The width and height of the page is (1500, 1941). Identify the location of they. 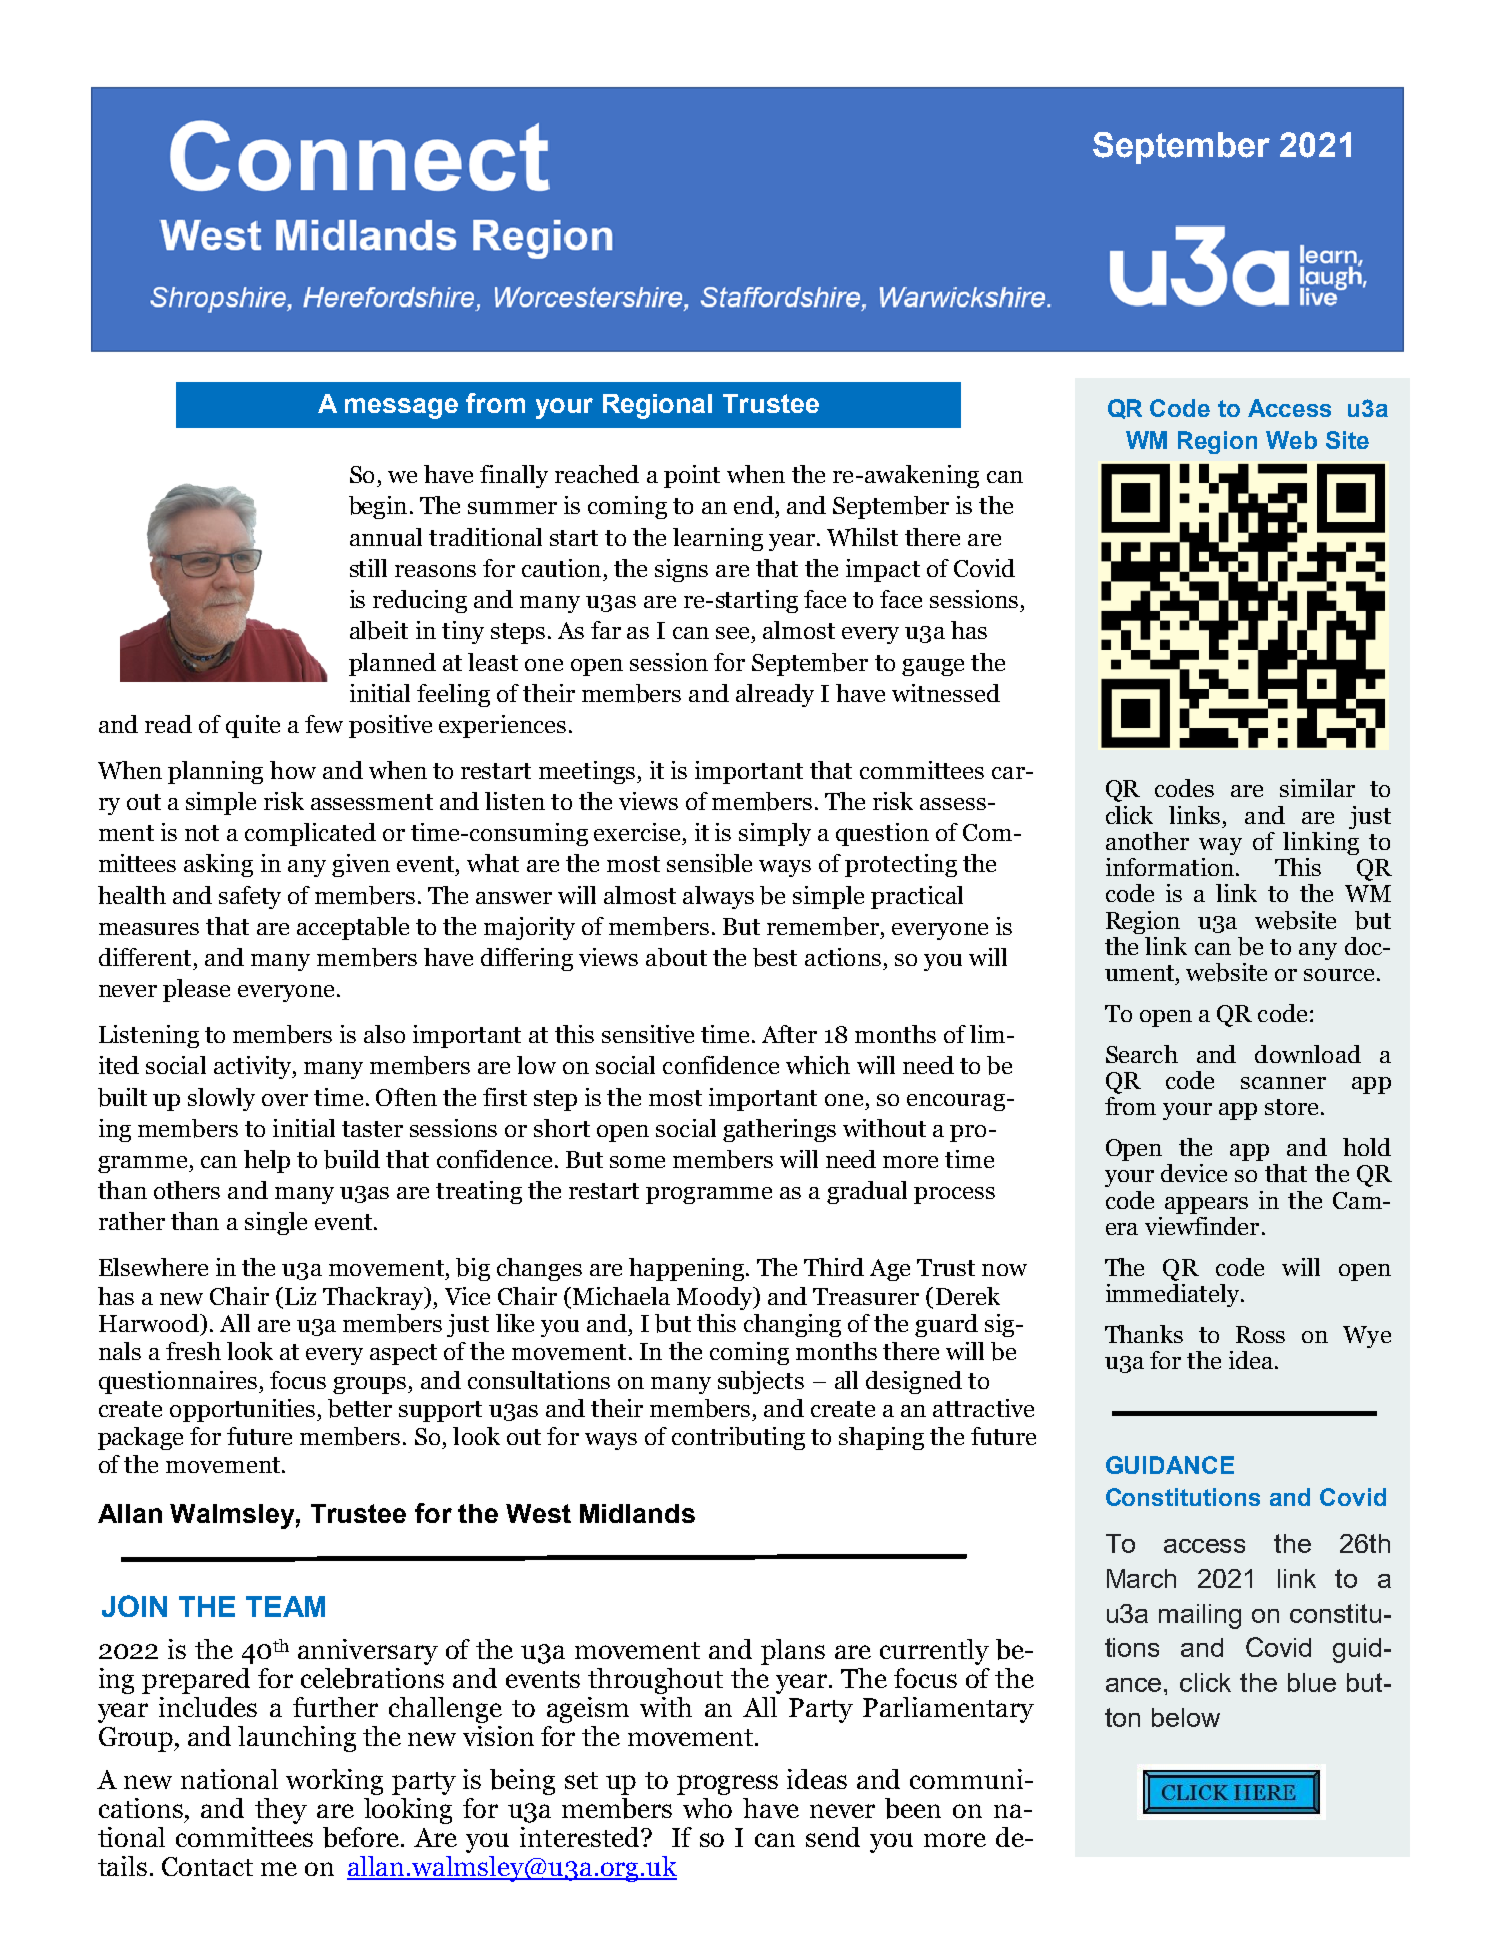
(281, 1811).
